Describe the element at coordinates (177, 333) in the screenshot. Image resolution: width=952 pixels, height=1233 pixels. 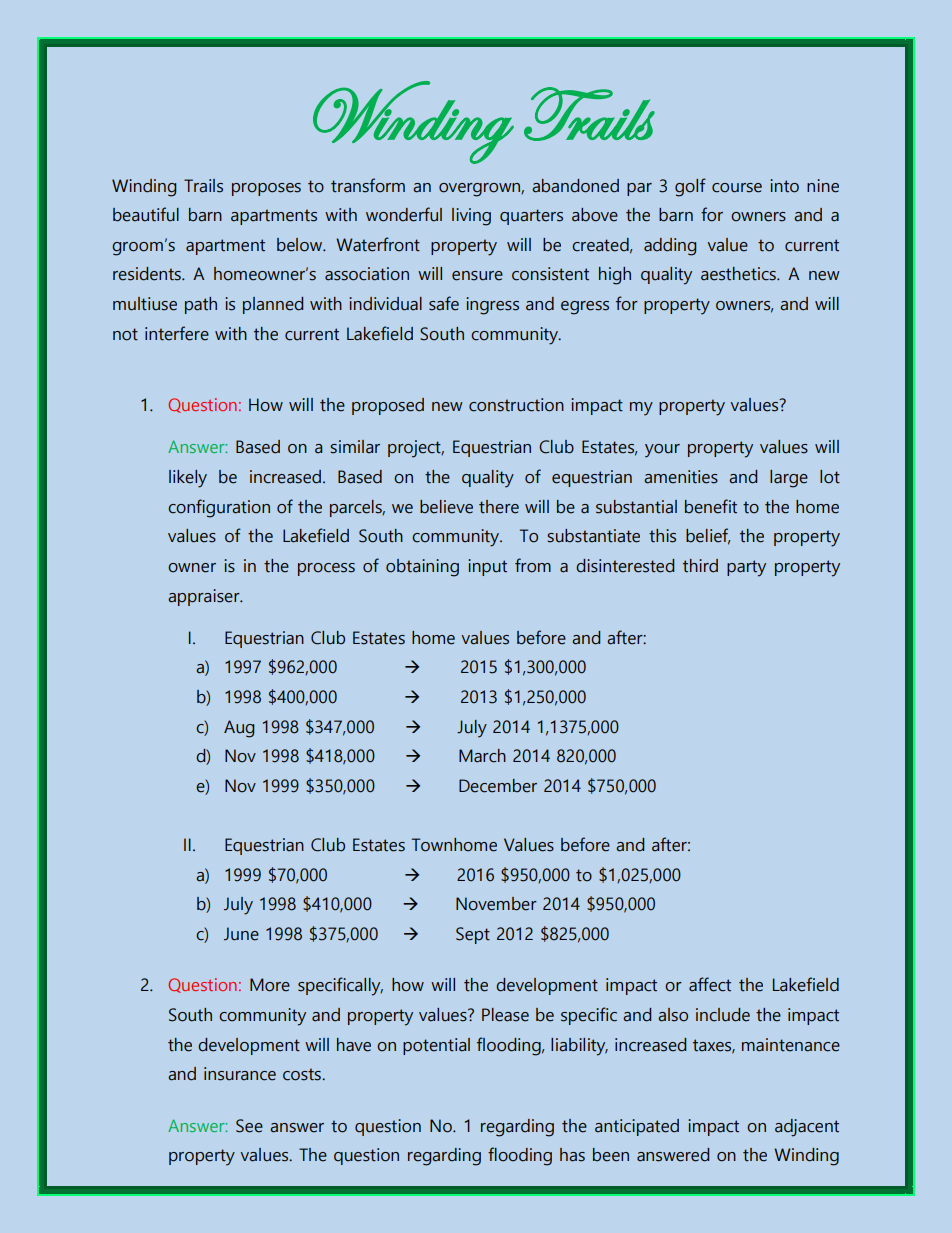
I see `interfere` at that location.
